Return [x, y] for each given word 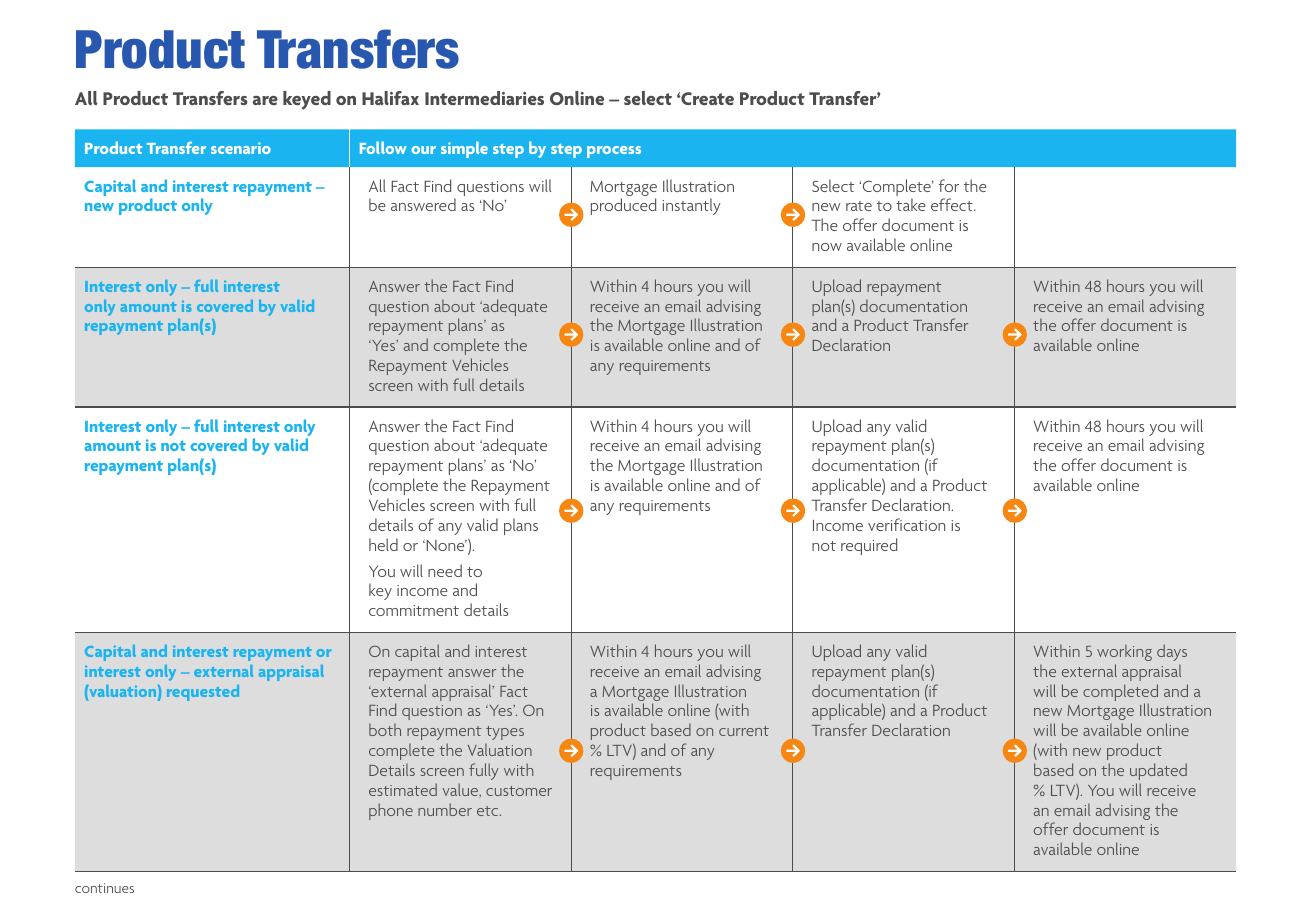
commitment [414, 610]
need [445, 570]
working [1124, 652]
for [949, 185]
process [614, 152]
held [383, 544]
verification [906, 524]
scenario [241, 148]
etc [489, 811]
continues [104, 888]
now [827, 247]
